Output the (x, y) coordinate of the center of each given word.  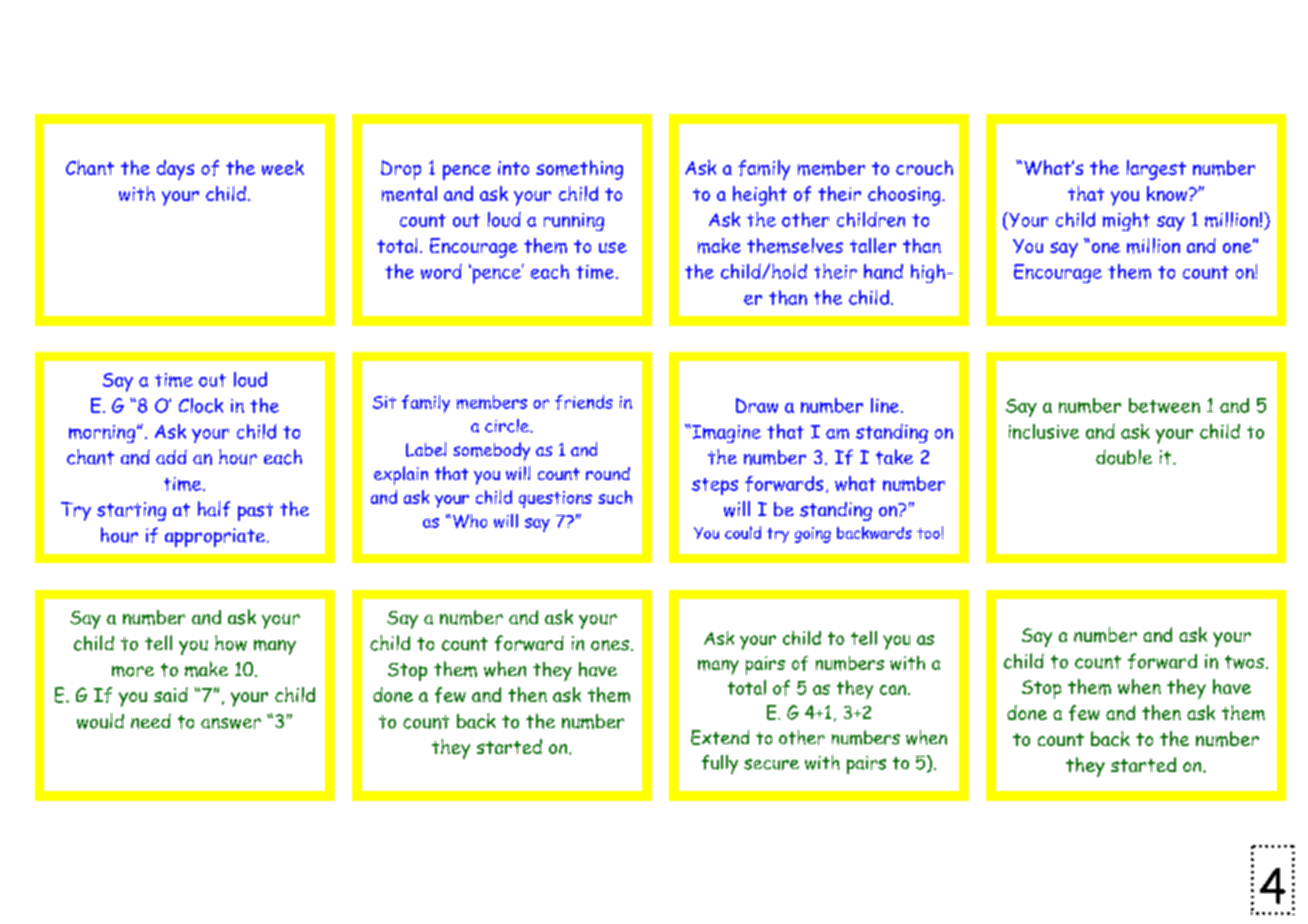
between (1164, 405)
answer (231, 723)
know (1168, 193)
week (283, 167)
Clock (201, 405)
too (928, 533)
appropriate (215, 537)
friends (584, 402)
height (760, 196)
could (743, 532)
